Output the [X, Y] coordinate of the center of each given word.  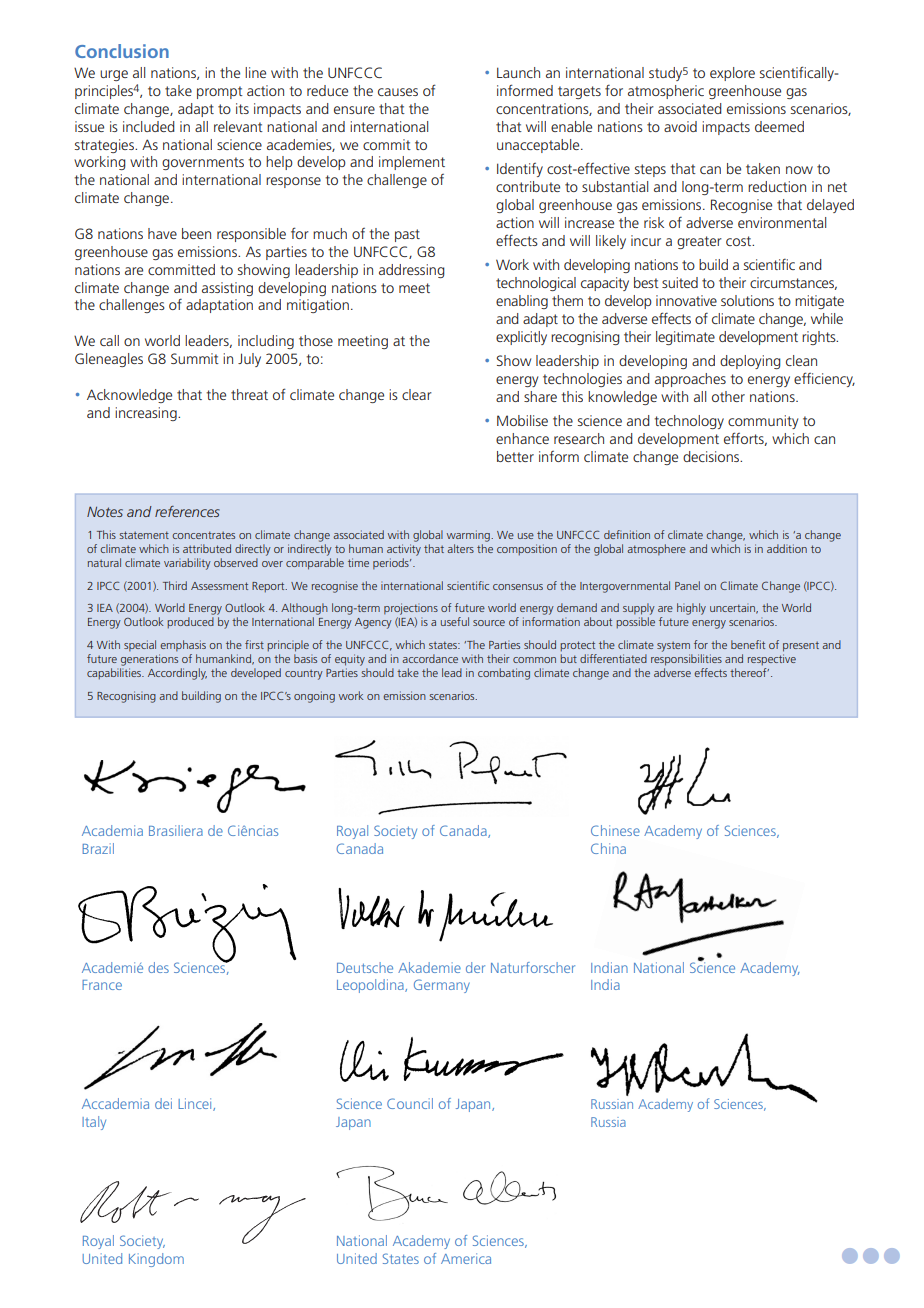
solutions [747, 300]
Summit [195, 358]
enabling [522, 302]
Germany [442, 986]
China [608, 848]
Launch [518, 72]
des [158, 967]
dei [163, 1103]
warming [469, 536]
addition [787, 548]
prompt [220, 92]
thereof [749, 672]
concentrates [203, 535]
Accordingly [177, 674]
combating [504, 674]
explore [732, 74]
